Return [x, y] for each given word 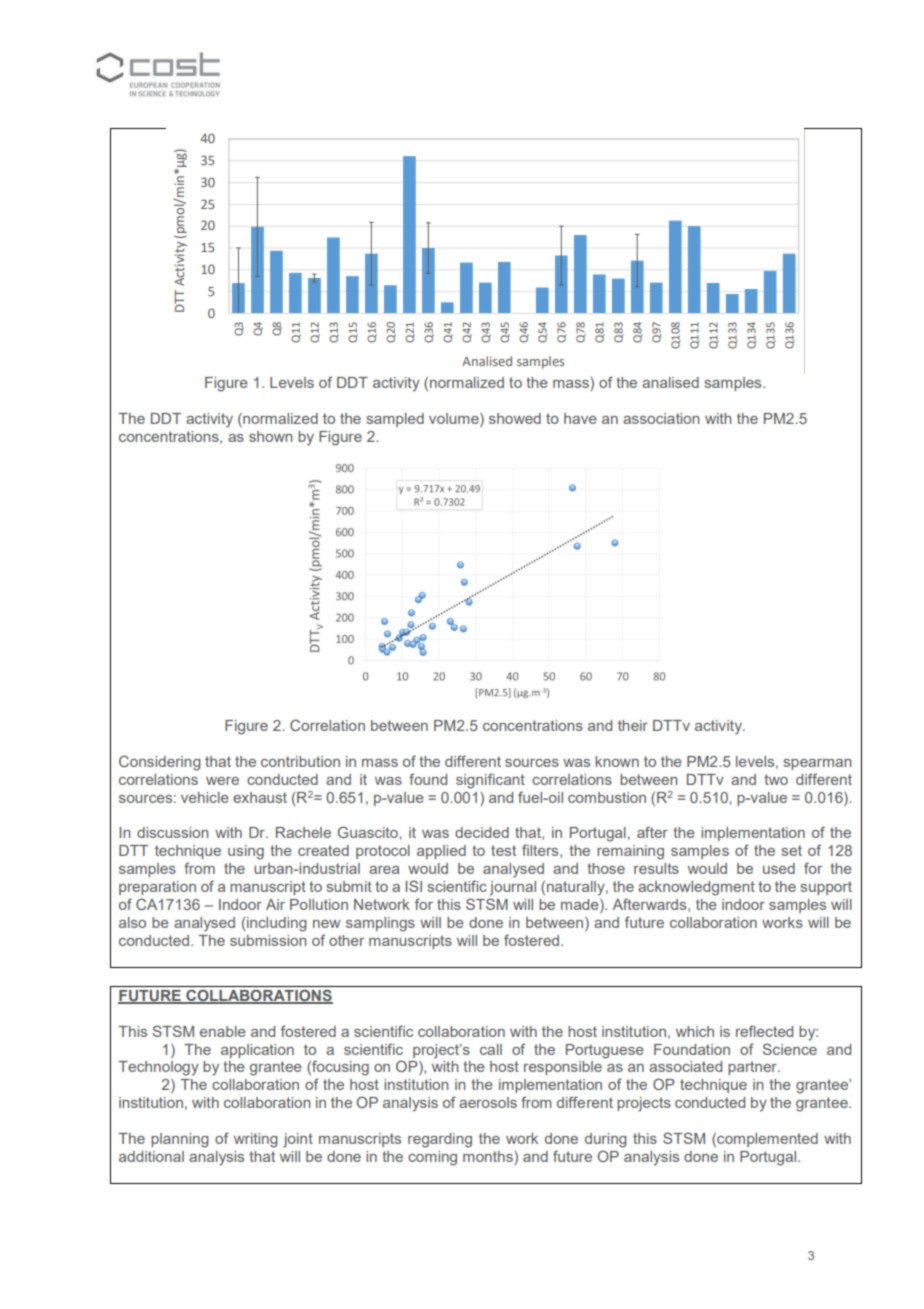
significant [490, 781]
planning [180, 1140]
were [222, 781]
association [661, 418]
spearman [817, 764]
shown [270, 436]
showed [515, 418]
